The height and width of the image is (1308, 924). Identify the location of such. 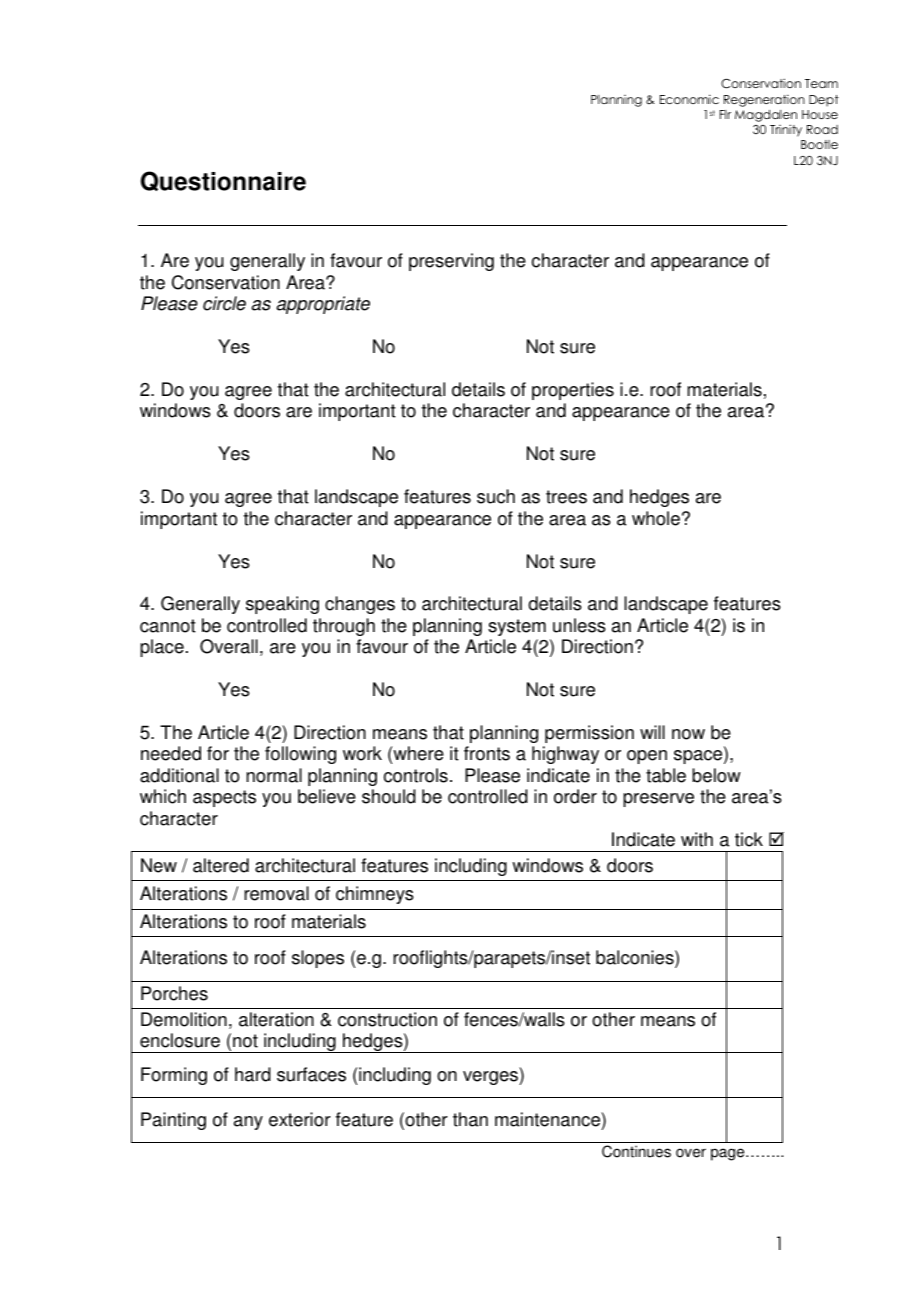
(496, 496).
